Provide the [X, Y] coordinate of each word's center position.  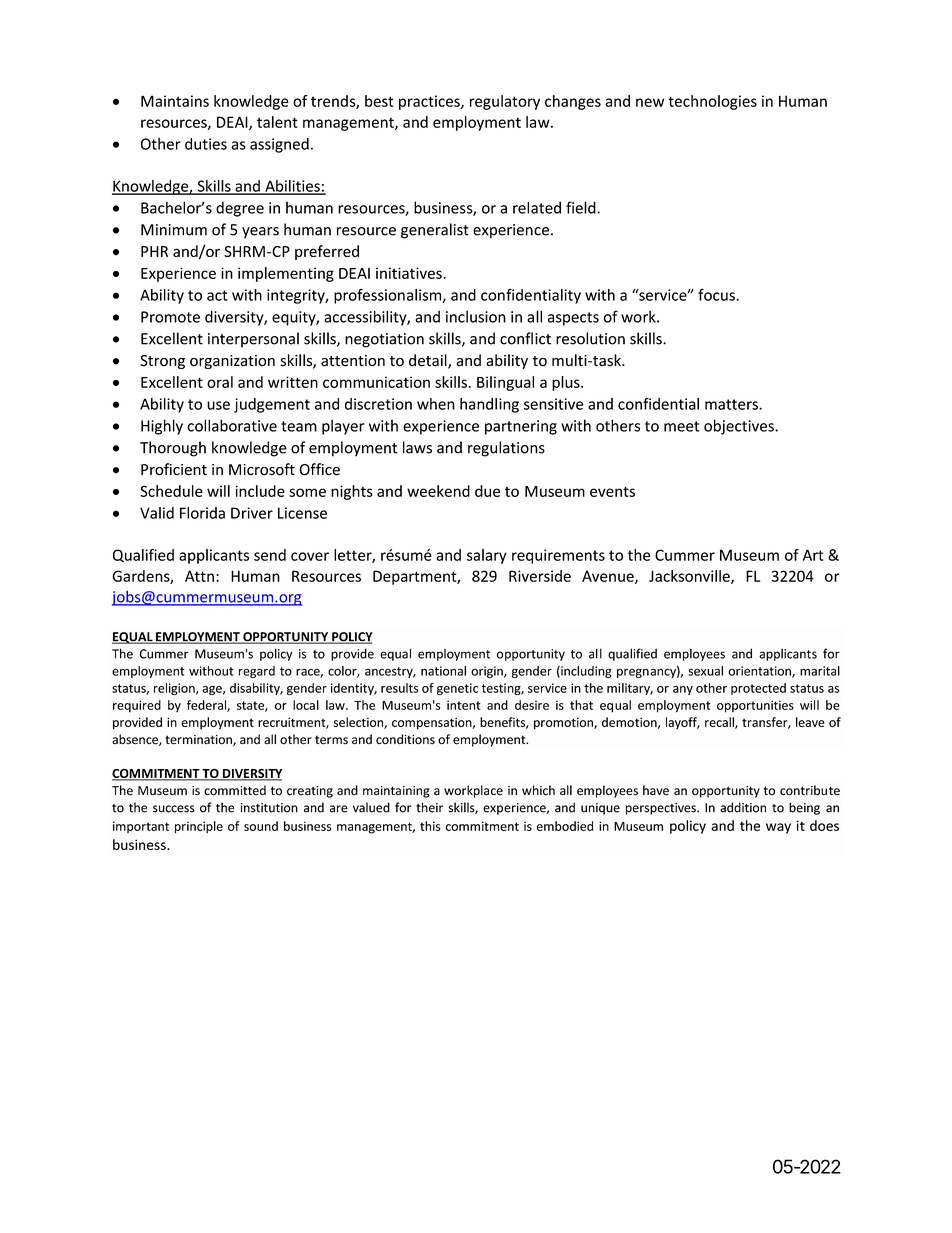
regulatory [505, 102]
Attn [199, 576]
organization [232, 362]
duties [206, 144]
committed [235, 790]
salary [487, 556]
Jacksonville [690, 577]
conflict [525, 338]
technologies [712, 102]
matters [732, 404]
